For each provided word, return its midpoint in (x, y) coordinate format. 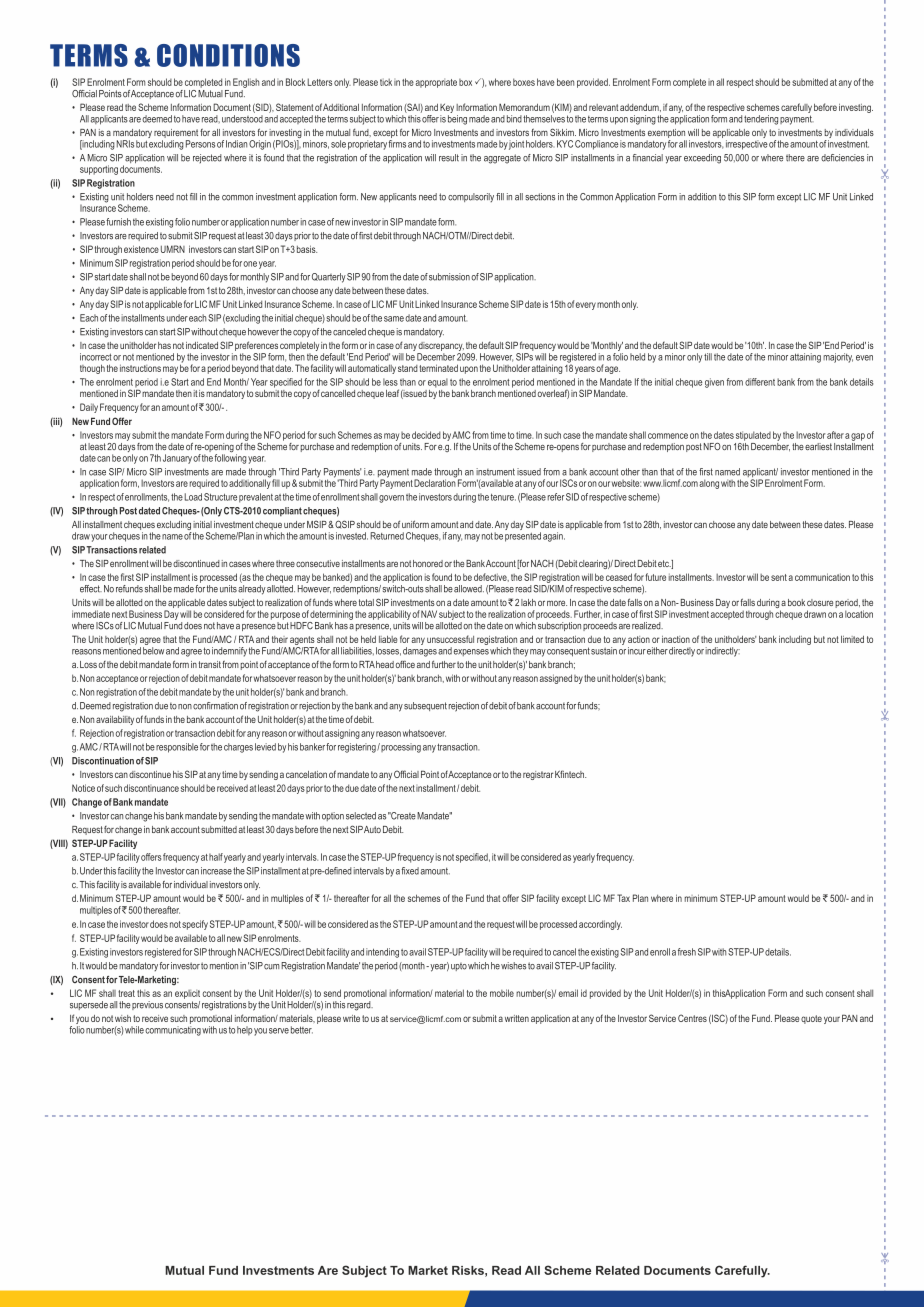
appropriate (436, 83)
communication (822, 577)
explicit (187, 994)
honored (428, 563)
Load (193, 497)
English (246, 83)
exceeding (702, 159)
